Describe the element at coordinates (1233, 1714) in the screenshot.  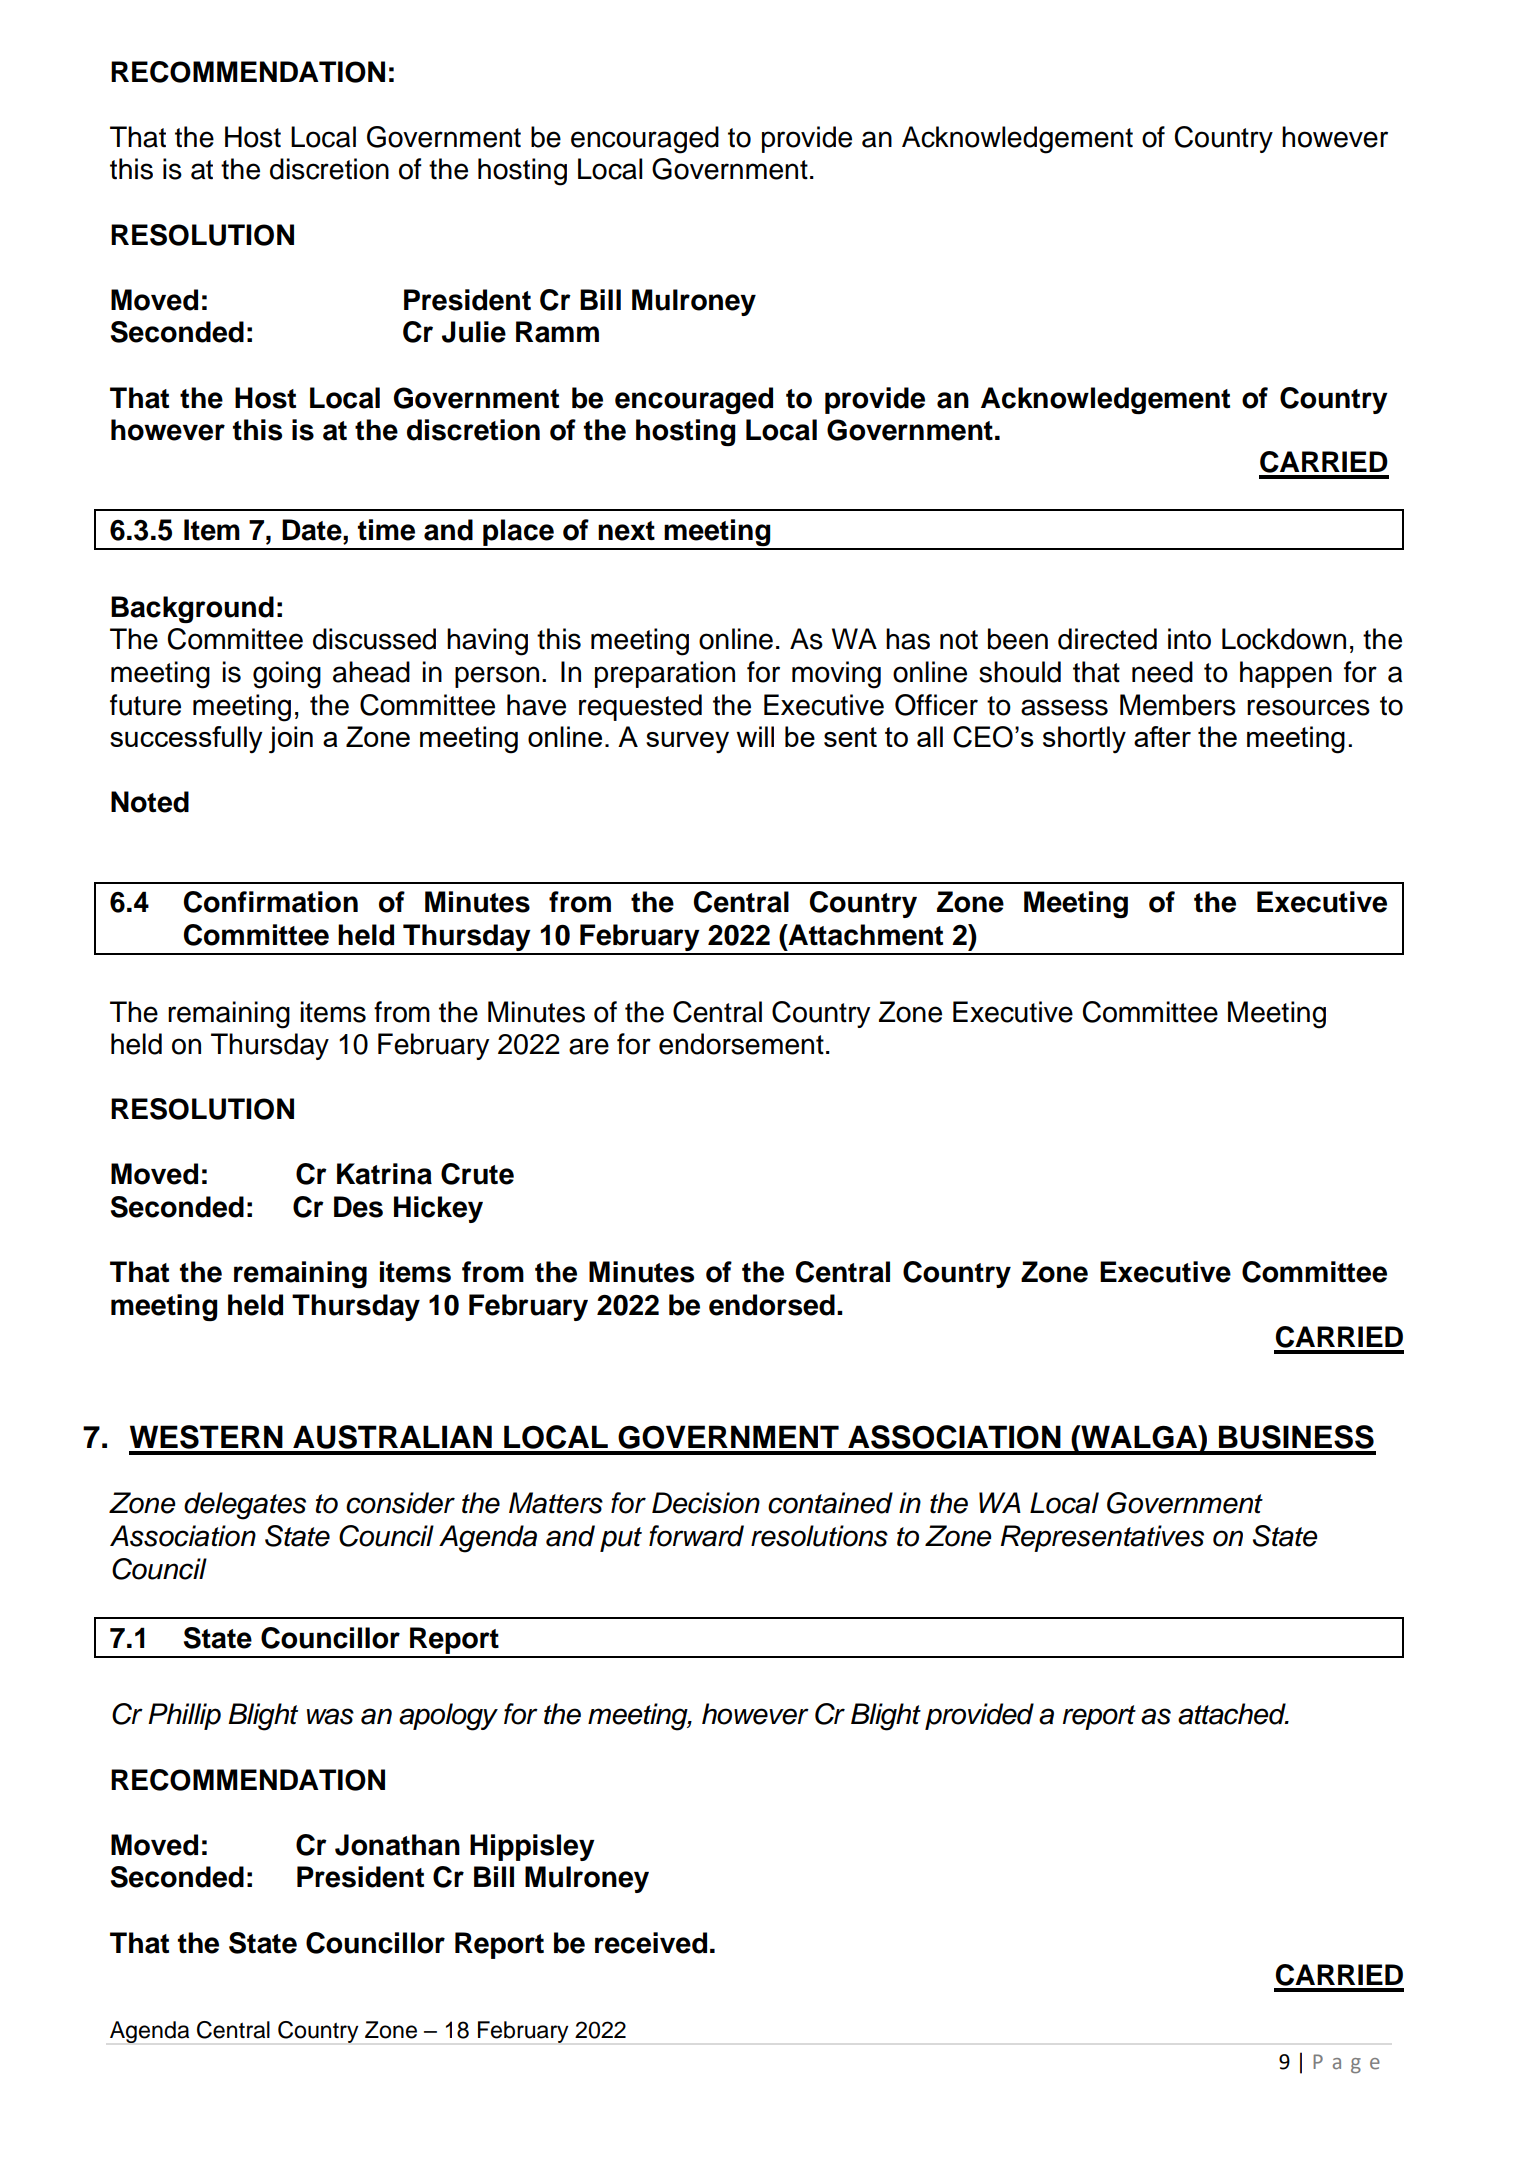
I see `attached` at that location.
